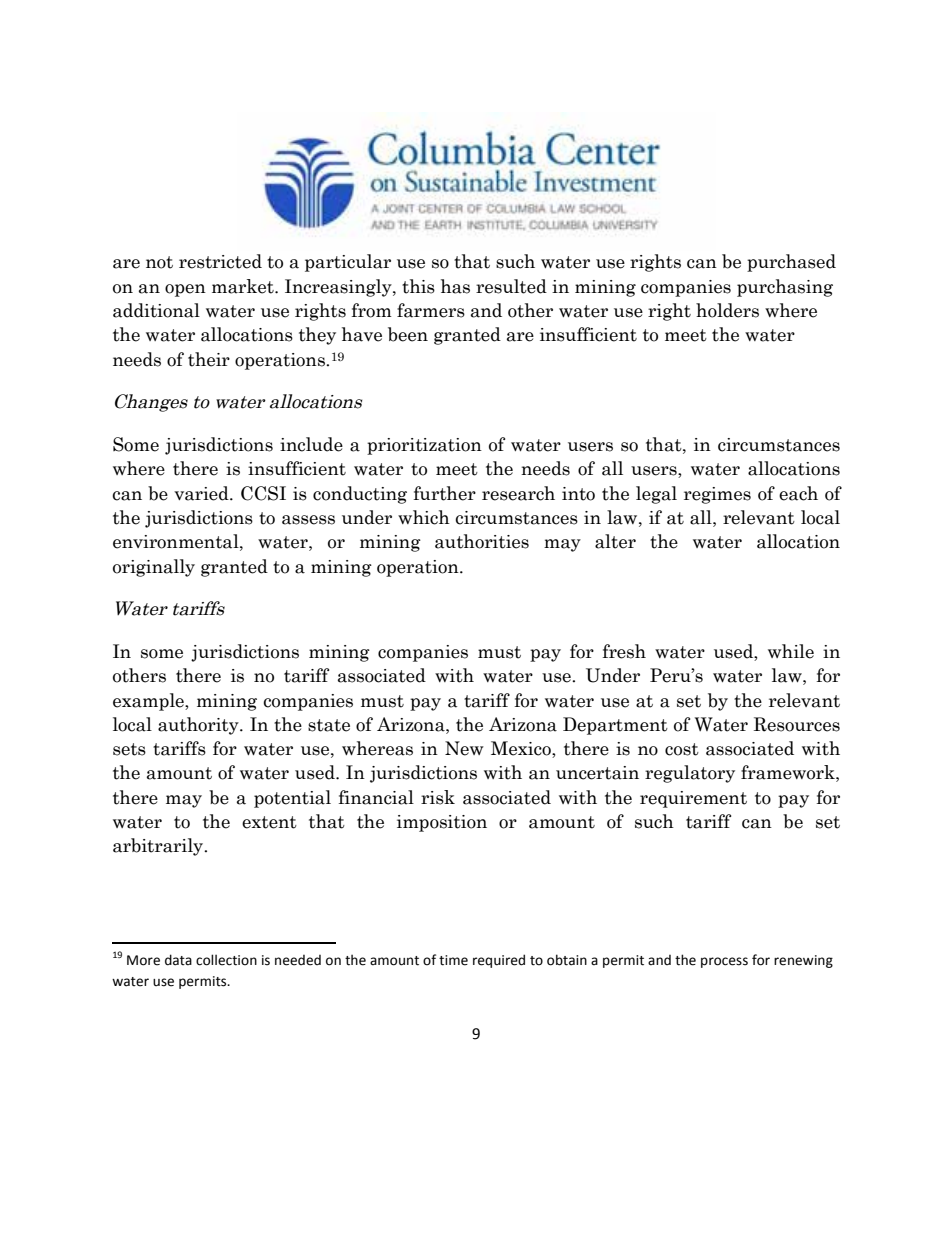 The image size is (952, 1233). What do you see at coordinates (226, 960) in the screenshot?
I see `collection` at bounding box center [226, 960].
